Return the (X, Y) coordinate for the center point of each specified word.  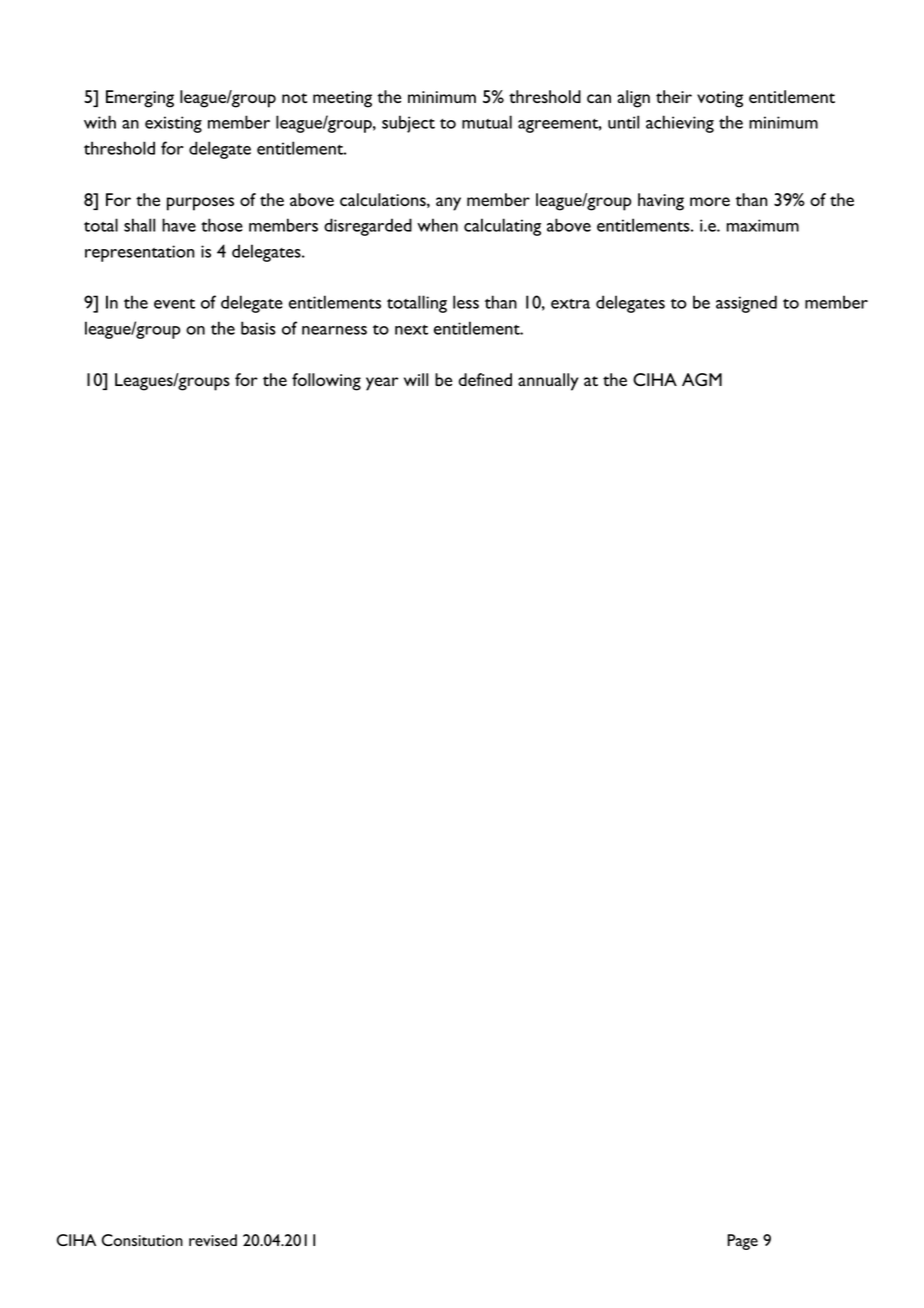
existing (173, 124)
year (382, 384)
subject (408, 124)
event (174, 304)
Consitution (142, 1240)
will (416, 379)
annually (548, 382)
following (326, 382)
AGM (702, 379)
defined (485, 379)
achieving (680, 124)
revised (213, 1240)
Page (742, 1242)
